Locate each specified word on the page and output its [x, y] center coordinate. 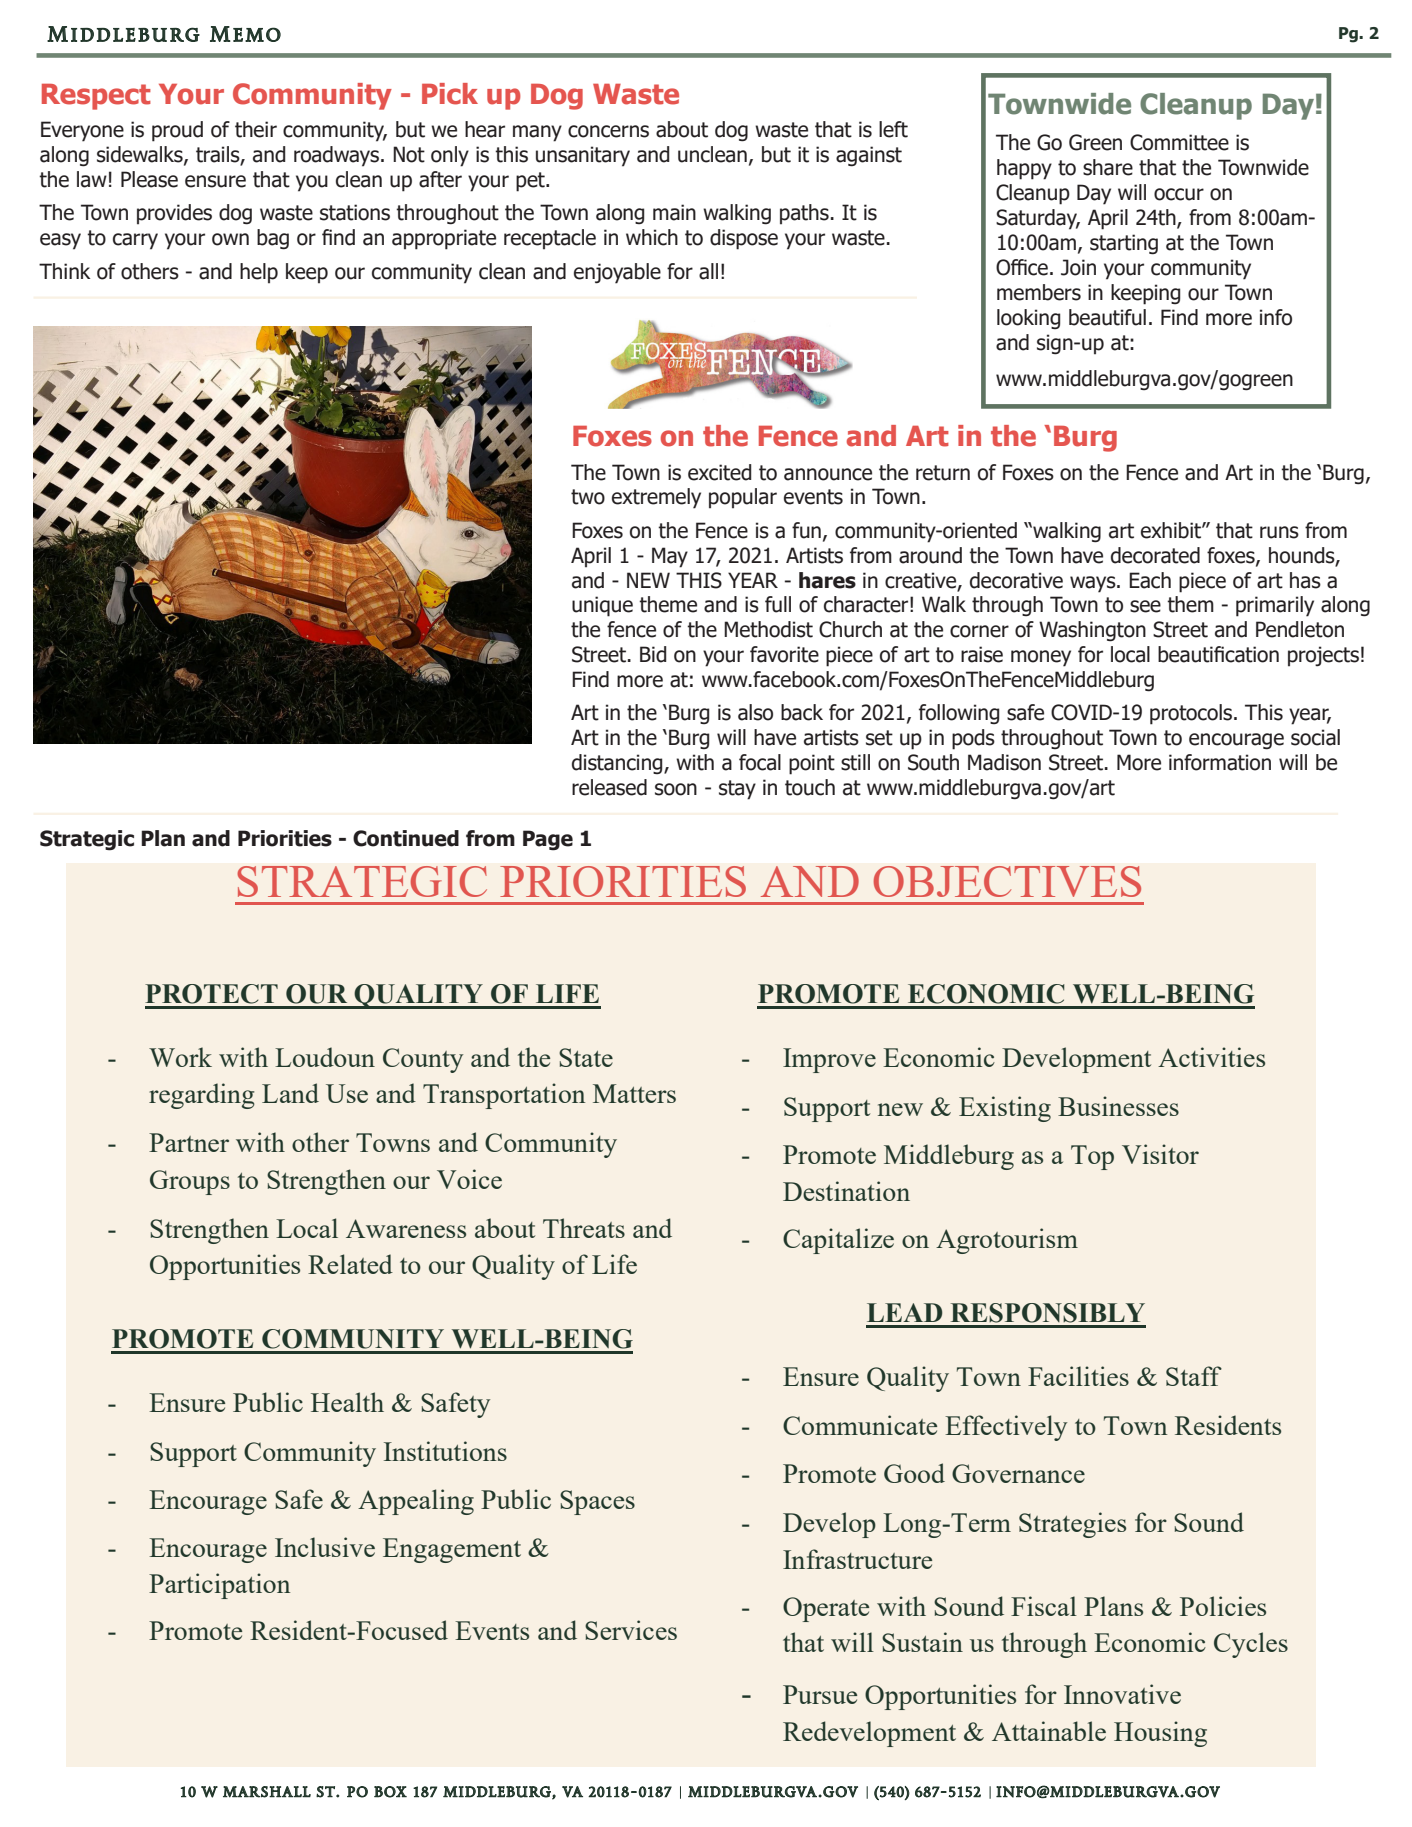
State [586, 1057]
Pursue [820, 1694]
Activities [1211, 1057]
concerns [608, 131]
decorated [1155, 555]
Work [180, 1057]
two [588, 497]
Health [347, 1402]
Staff [1194, 1376]
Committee [1179, 142]
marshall [267, 1792]
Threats [584, 1228]
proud [177, 131]
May [670, 557]
